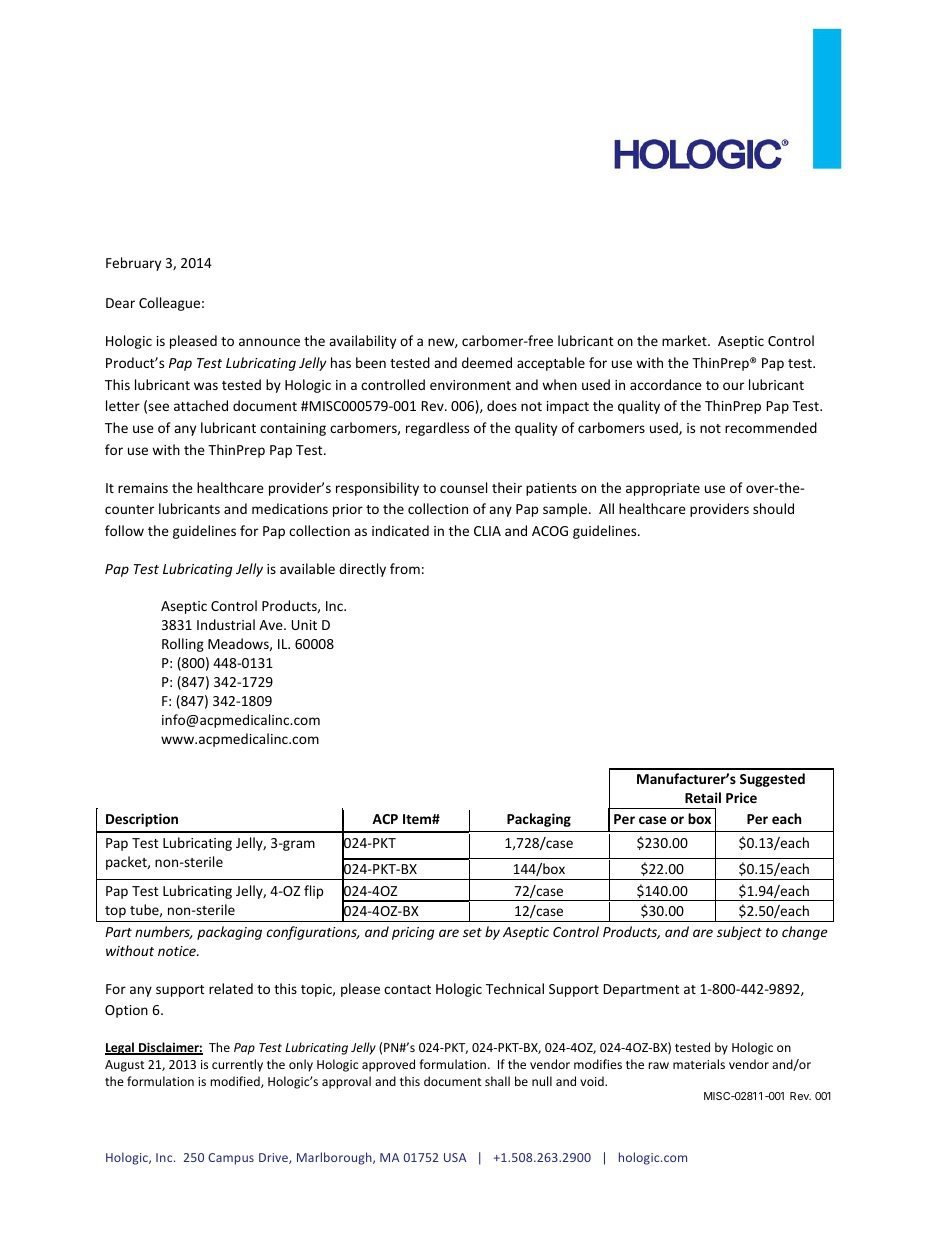 The image size is (952, 1233). I want to click on deemed, so click(487, 362).
